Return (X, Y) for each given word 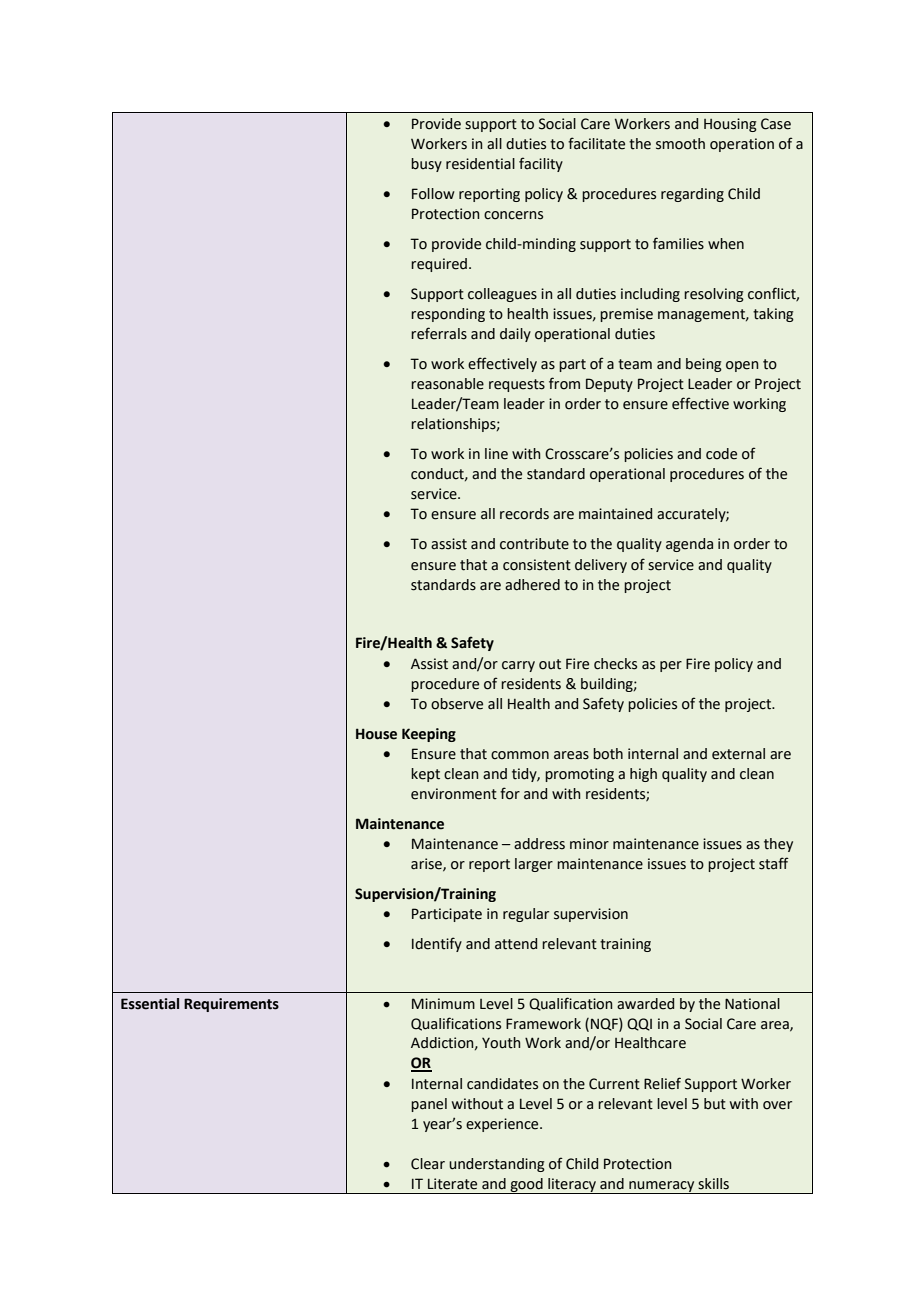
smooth (680, 144)
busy (426, 165)
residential (480, 164)
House (376, 734)
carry (518, 666)
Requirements (231, 1005)
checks (615, 664)
